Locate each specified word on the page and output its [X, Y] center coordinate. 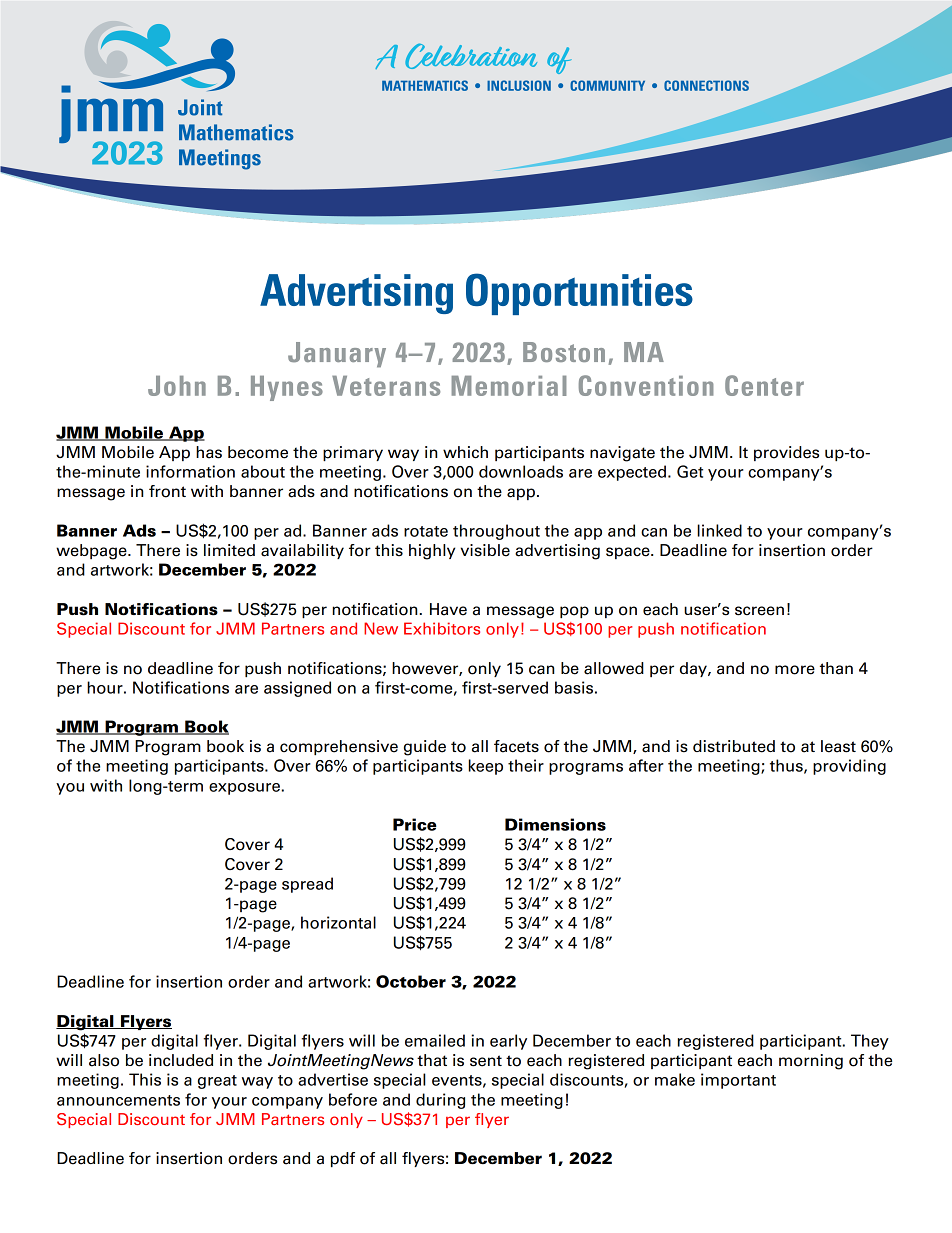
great [217, 1082]
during [440, 1101]
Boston [564, 352]
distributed [734, 746]
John [177, 386]
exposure [244, 789]
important [738, 1081]
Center [764, 385]
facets [516, 746]
